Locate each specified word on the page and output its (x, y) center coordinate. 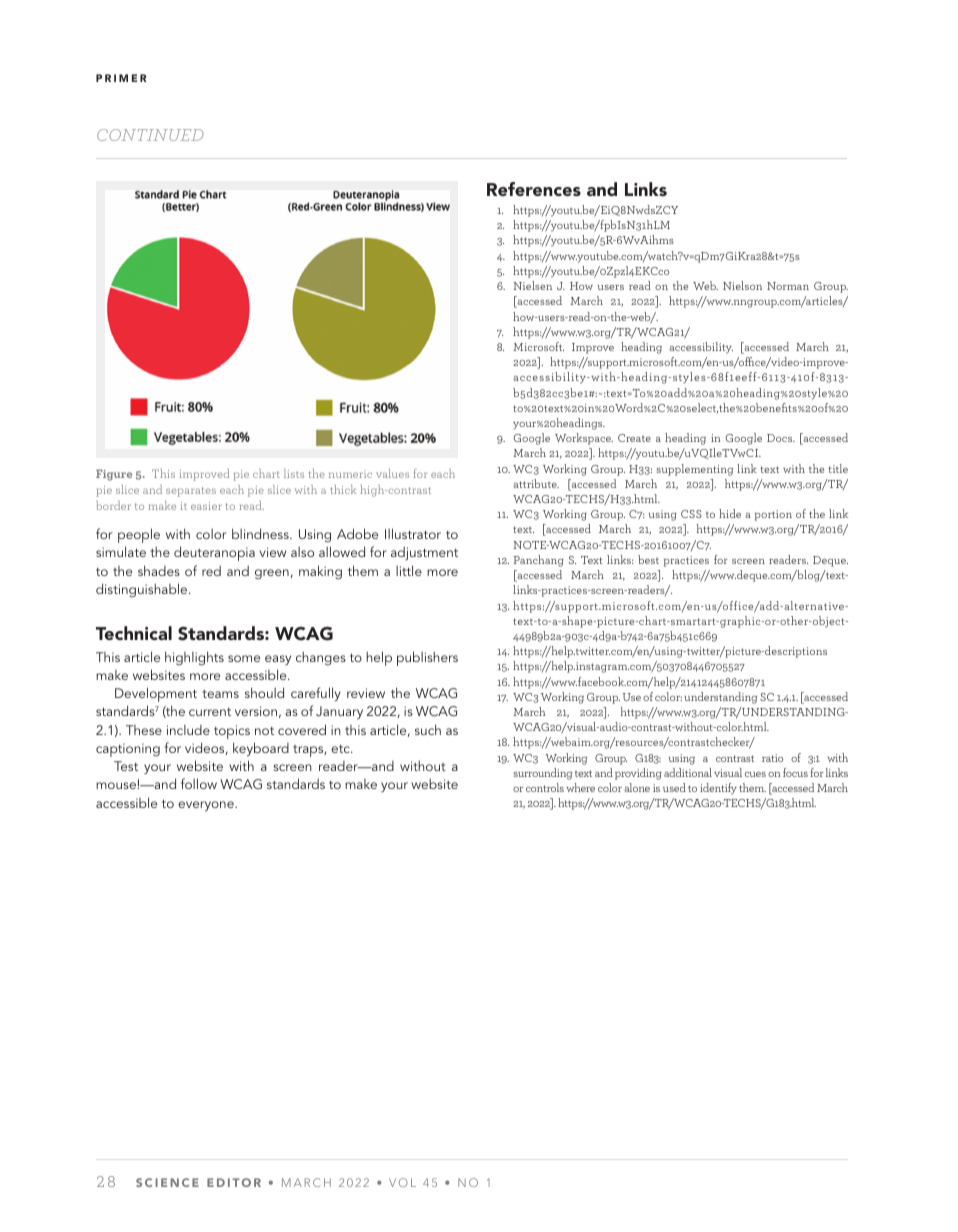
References (534, 189)
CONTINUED (150, 135)
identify (718, 789)
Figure (114, 475)
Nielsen (532, 285)
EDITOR (234, 1182)
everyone (207, 806)
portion (773, 515)
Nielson (742, 285)
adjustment (424, 553)
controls (545, 787)
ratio (772, 758)
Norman (788, 286)
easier (206, 506)
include (188, 730)
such (428, 729)
